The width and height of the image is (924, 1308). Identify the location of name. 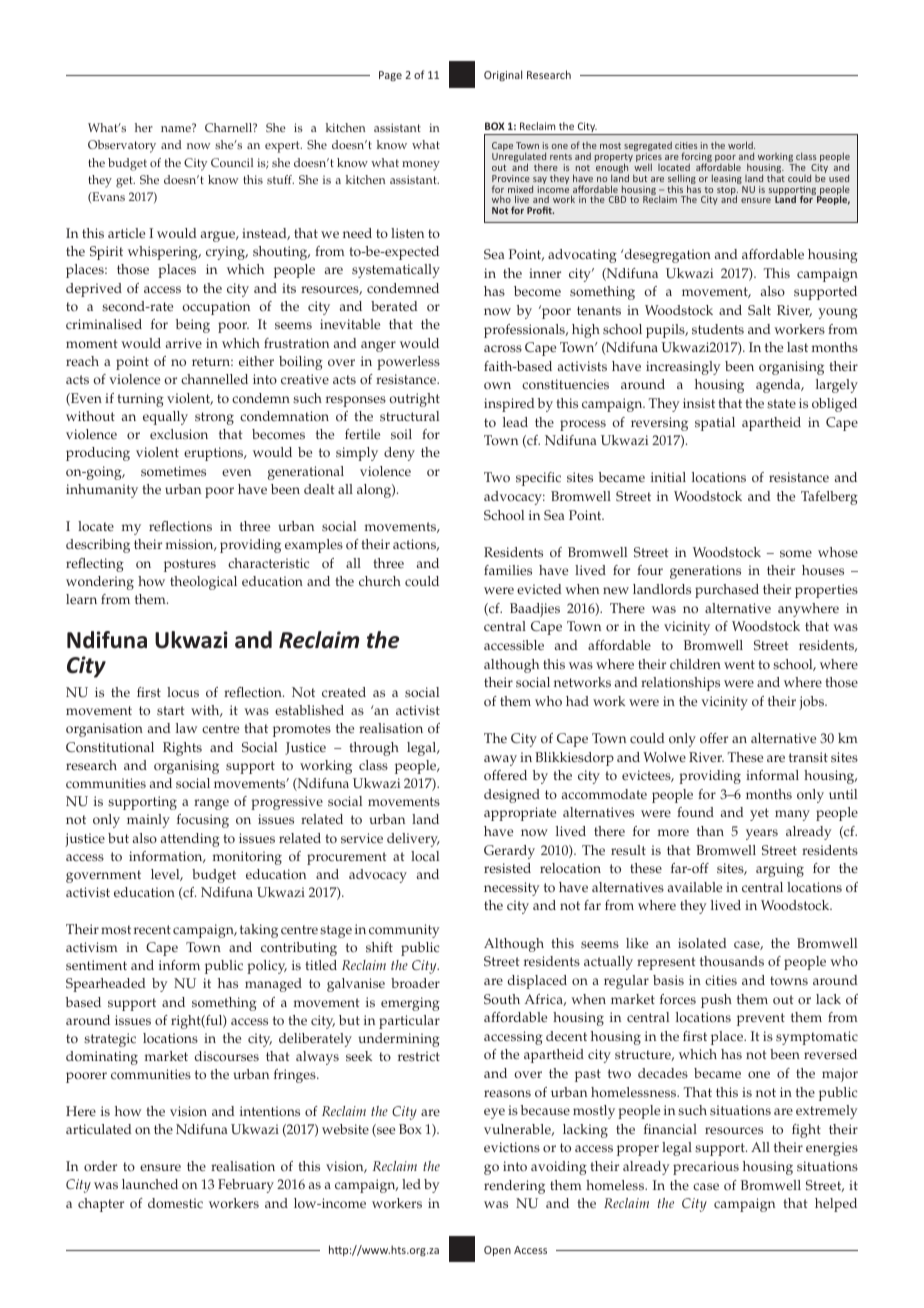
(176, 129).
